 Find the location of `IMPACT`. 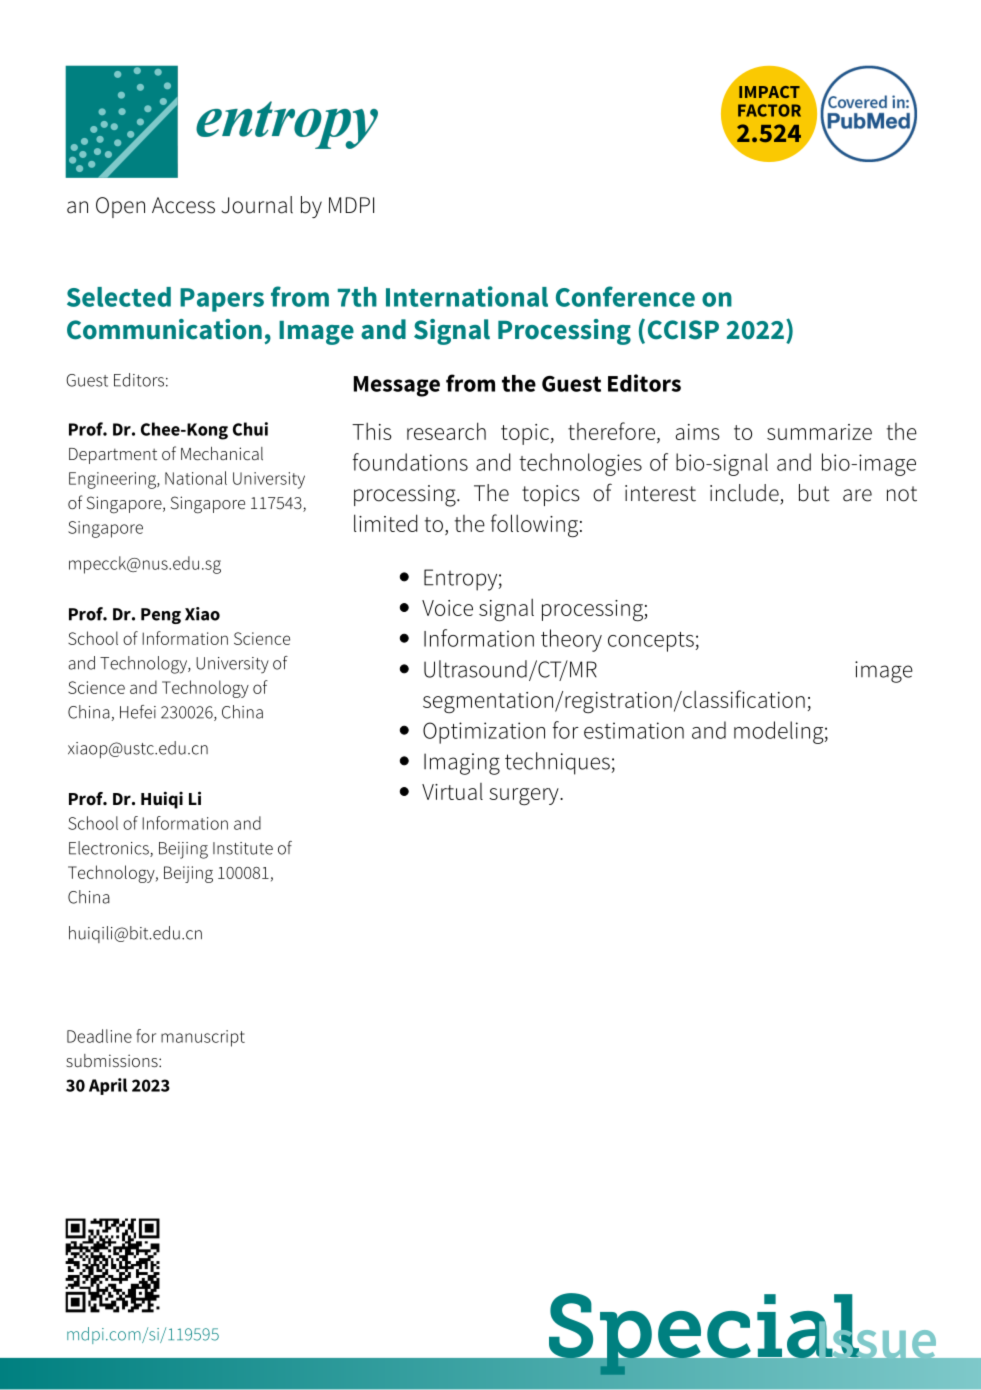

IMPACT is located at coordinates (769, 92).
